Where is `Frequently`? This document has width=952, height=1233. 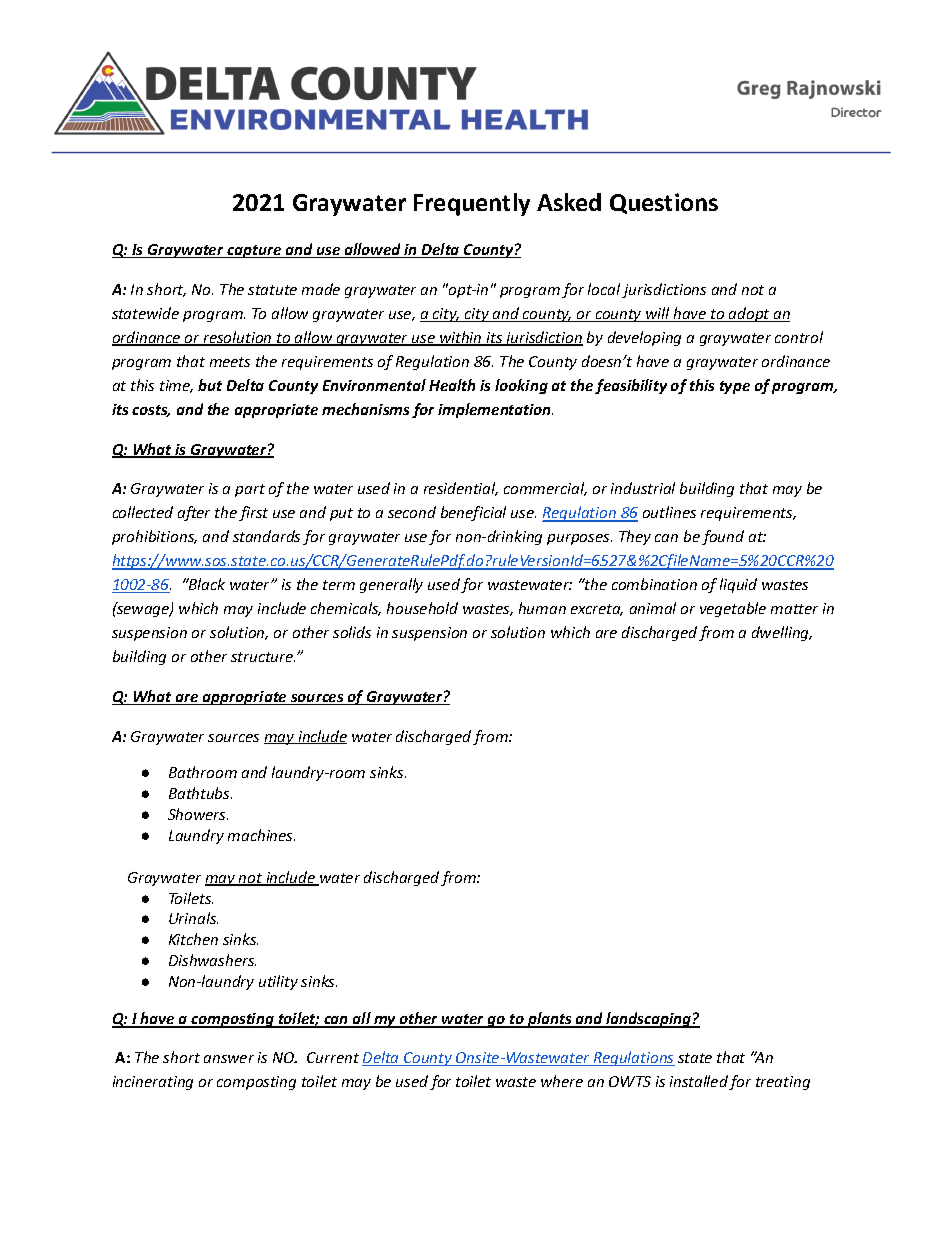 Frequently is located at coordinates (472, 204).
